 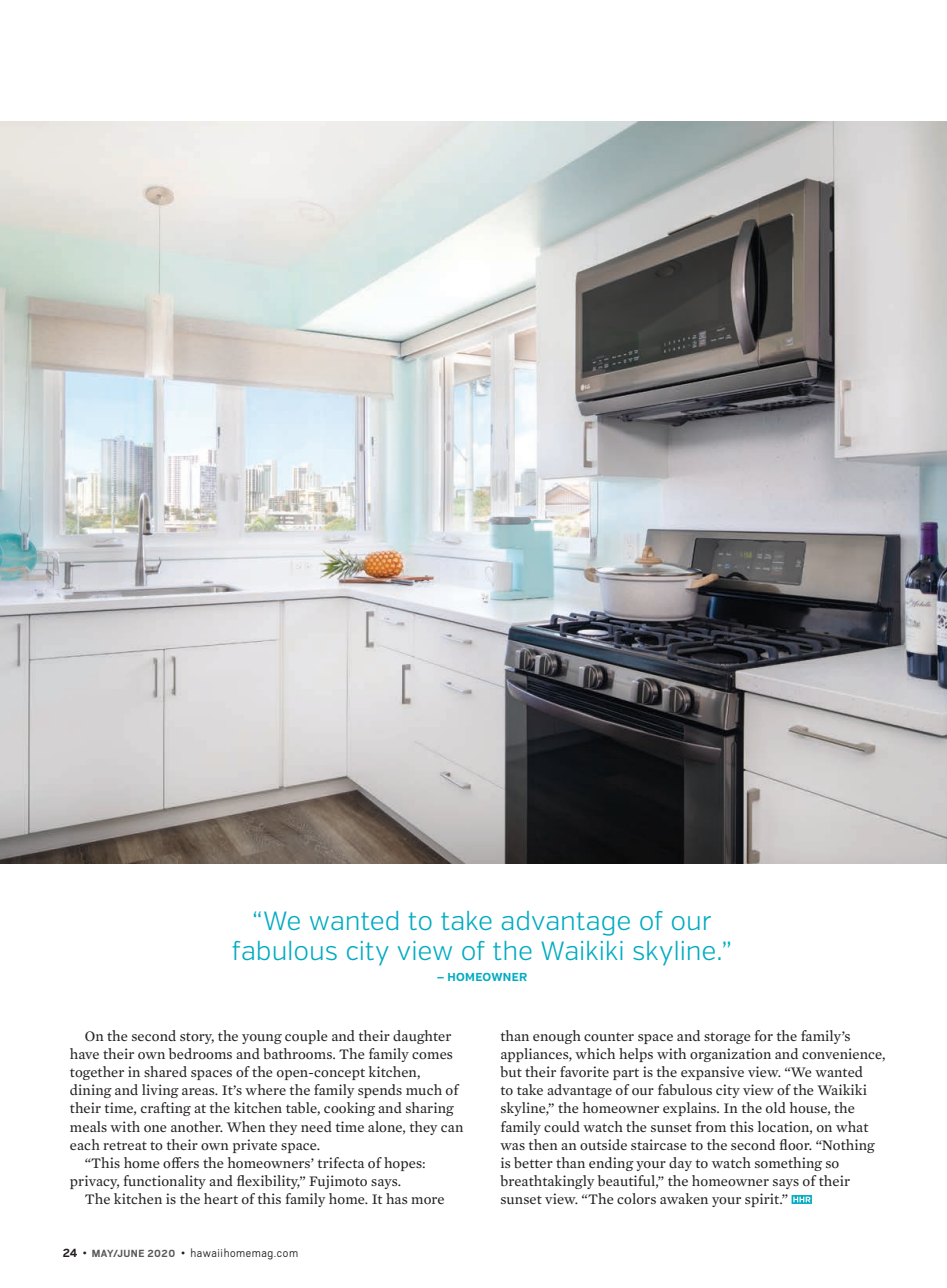 What do you see at coordinates (221, 1198) in the screenshot?
I see `heart` at bounding box center [221, 1198].
